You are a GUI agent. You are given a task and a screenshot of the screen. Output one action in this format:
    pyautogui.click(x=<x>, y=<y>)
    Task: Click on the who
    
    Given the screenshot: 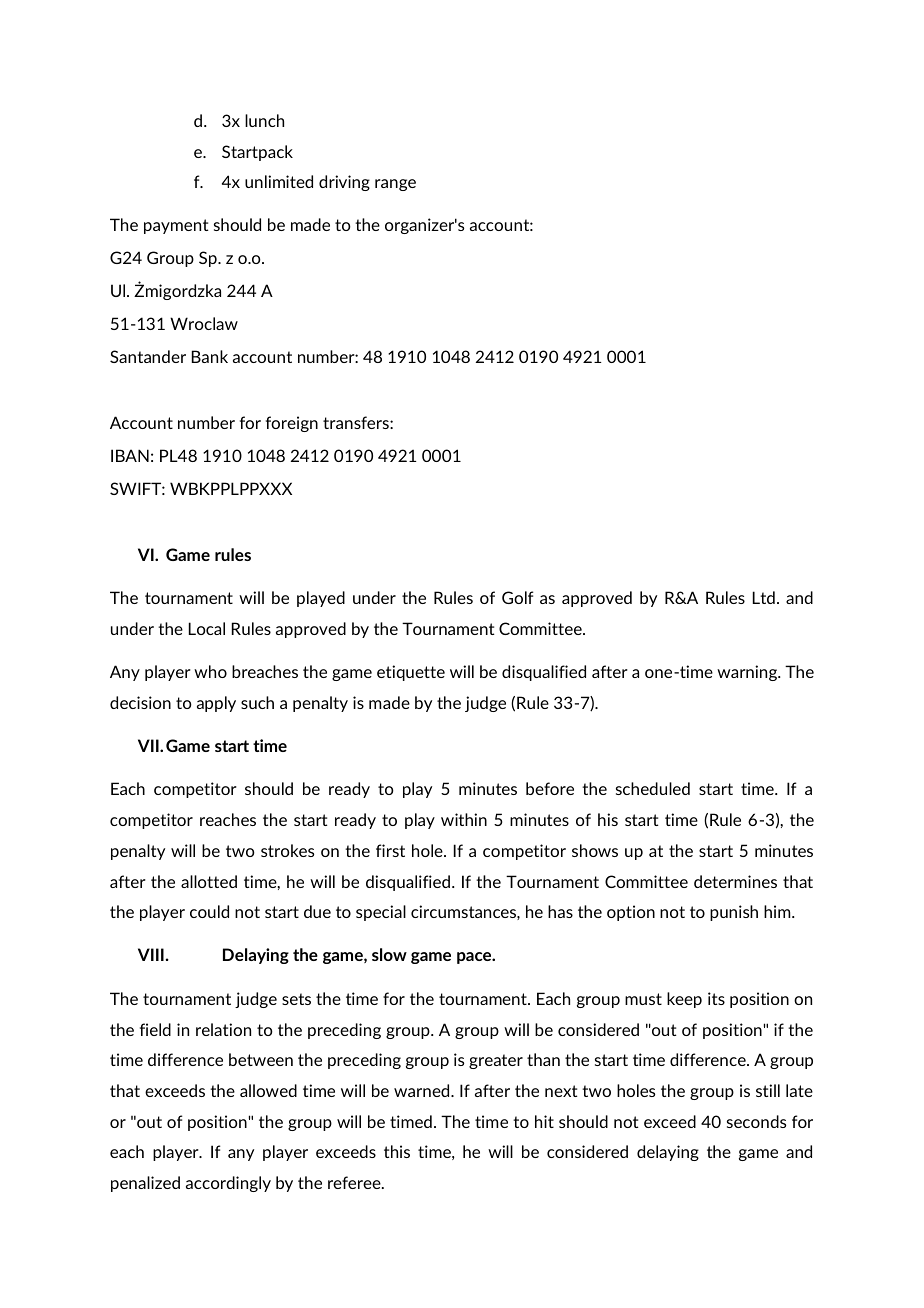 What is the action you would take?
    pyautogui.click(x=210, y=671)
